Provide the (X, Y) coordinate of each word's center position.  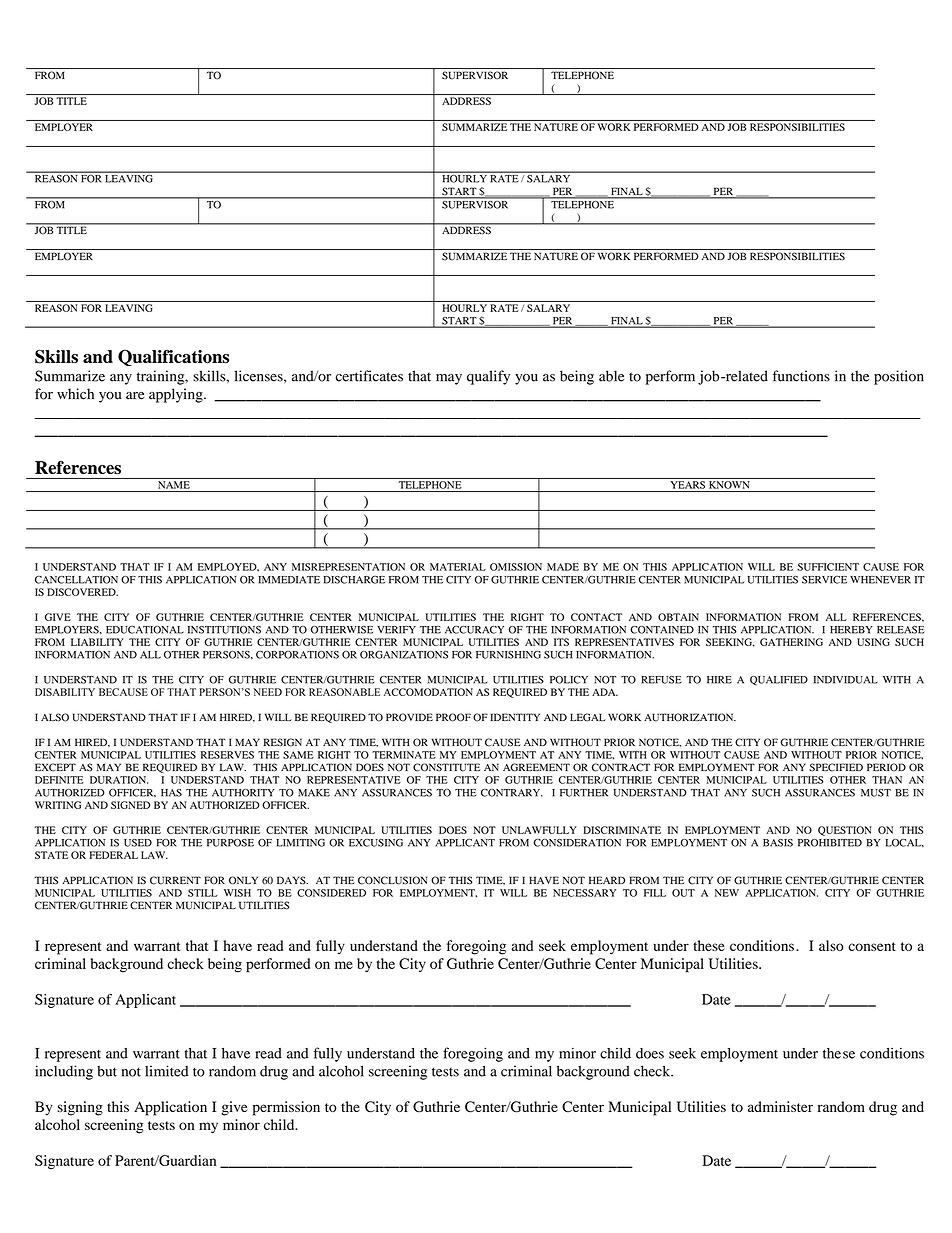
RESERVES (227, 755)
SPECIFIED (836, 767)
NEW (727, 893)
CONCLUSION (393, 880)
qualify (488, 377)
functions (801, 376)
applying (177, 395)
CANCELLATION (76, 580)
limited (166, 1071)
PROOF (453, 717)
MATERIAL (458, 567)
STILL (202, 893)
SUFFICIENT (828, 567)
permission (286, 1108)
